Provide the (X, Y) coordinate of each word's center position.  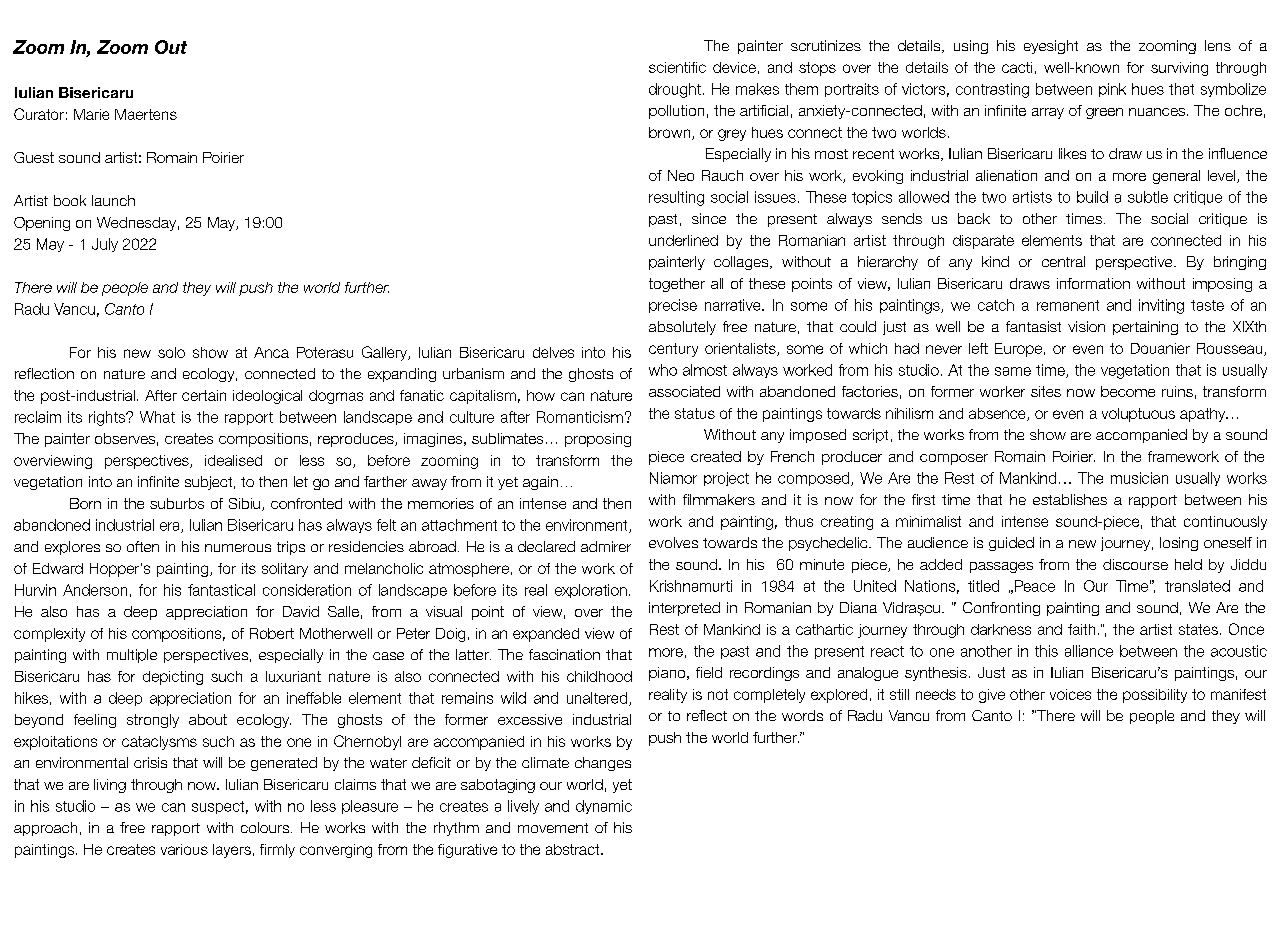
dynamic (604, 807)
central (1063, 261)
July (105, 245)
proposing (598, 440)
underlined (683, 240)
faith (1081, 629)
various (184, 849)
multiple (132, 656)
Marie (91, 114)
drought (675, 90)
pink (1112, 90)
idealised (233, 460)
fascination (564, 654)
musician (1139, 478)
